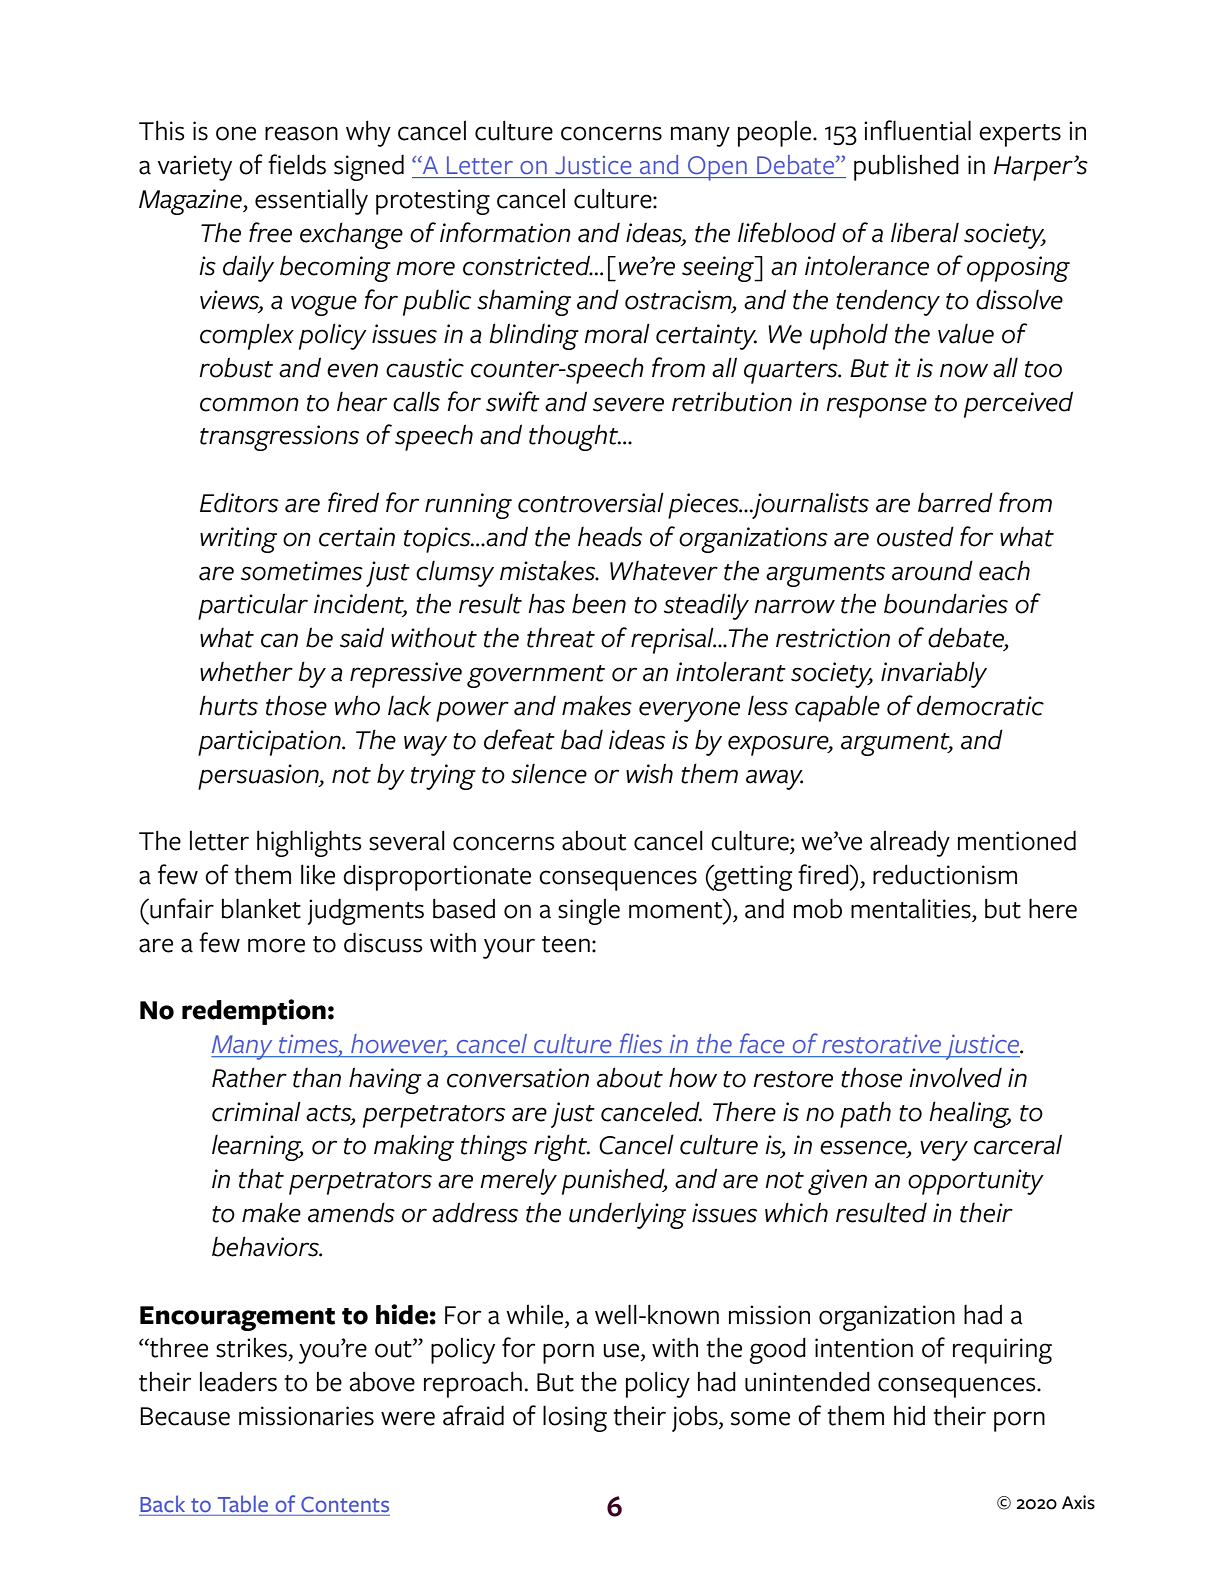  I want to click on published, so click(906, 167).
